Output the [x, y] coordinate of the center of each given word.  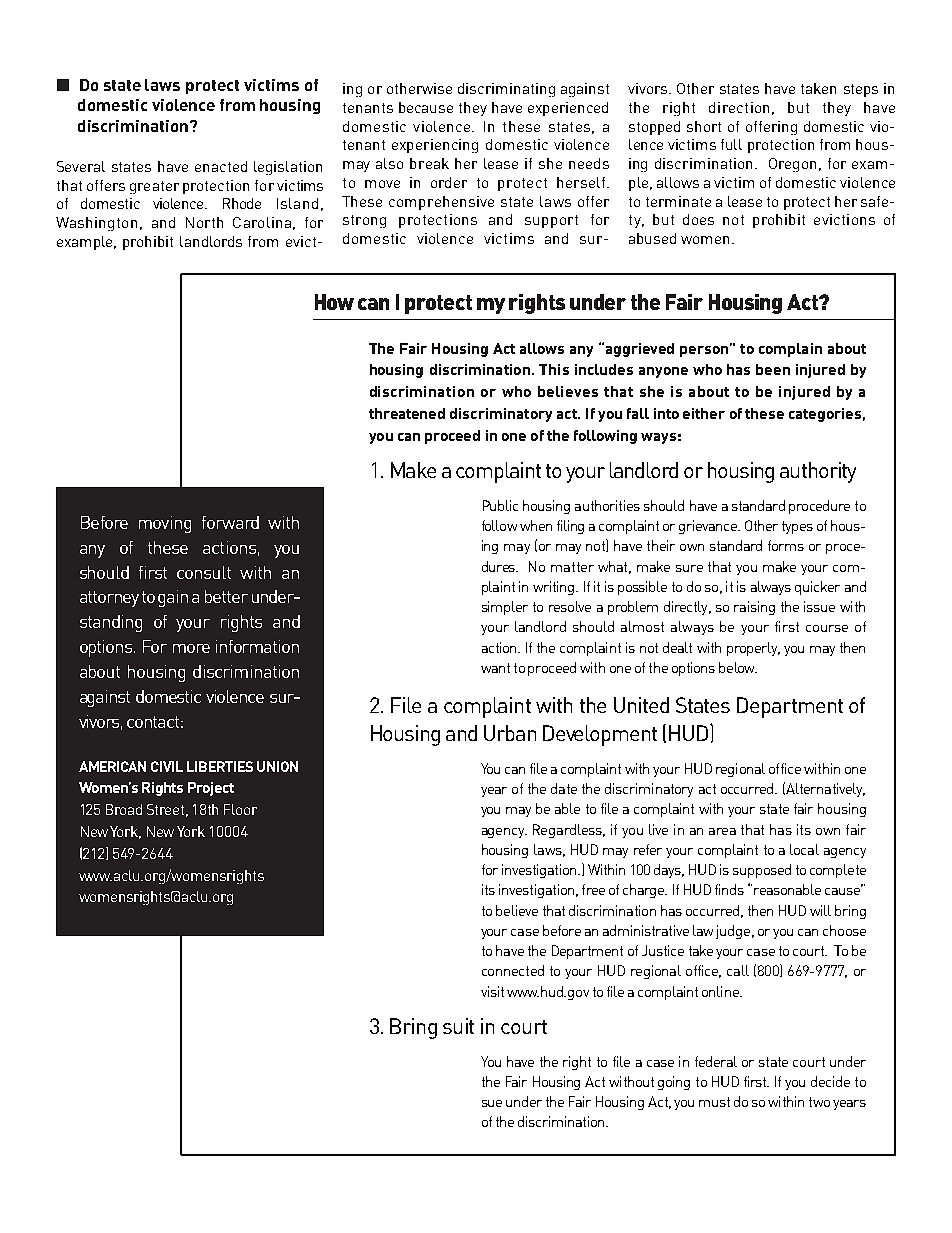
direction [739, 107]
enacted [221, 166]
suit [458, 1026]
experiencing [435, 146]
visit [492, 991]
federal [716, 1061]
